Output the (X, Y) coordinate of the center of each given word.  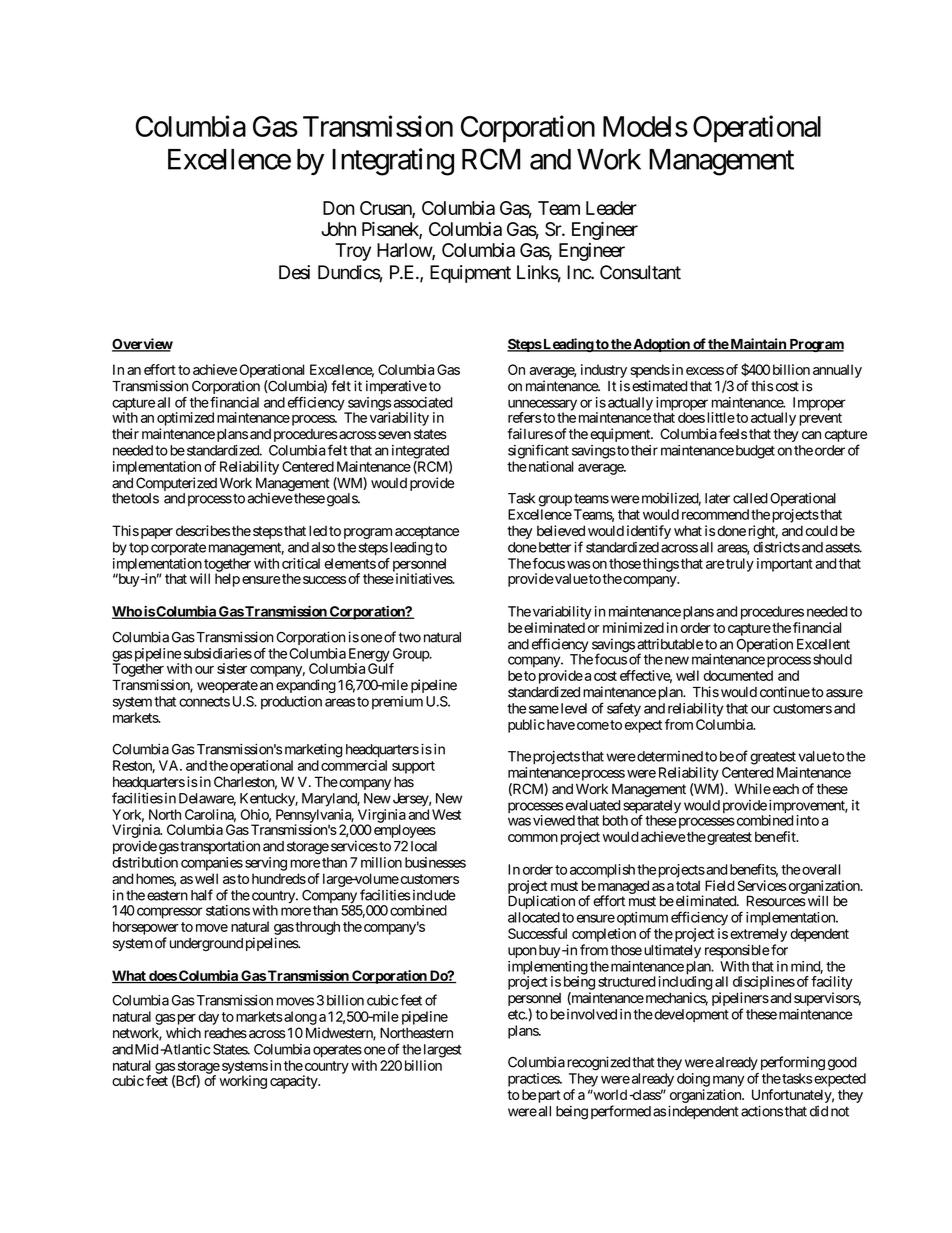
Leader (611, 208)
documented (738, 675)
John (338, 229)
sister (232, 668)
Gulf (381, 668)
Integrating (393, 162)
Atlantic (185, 1049)
